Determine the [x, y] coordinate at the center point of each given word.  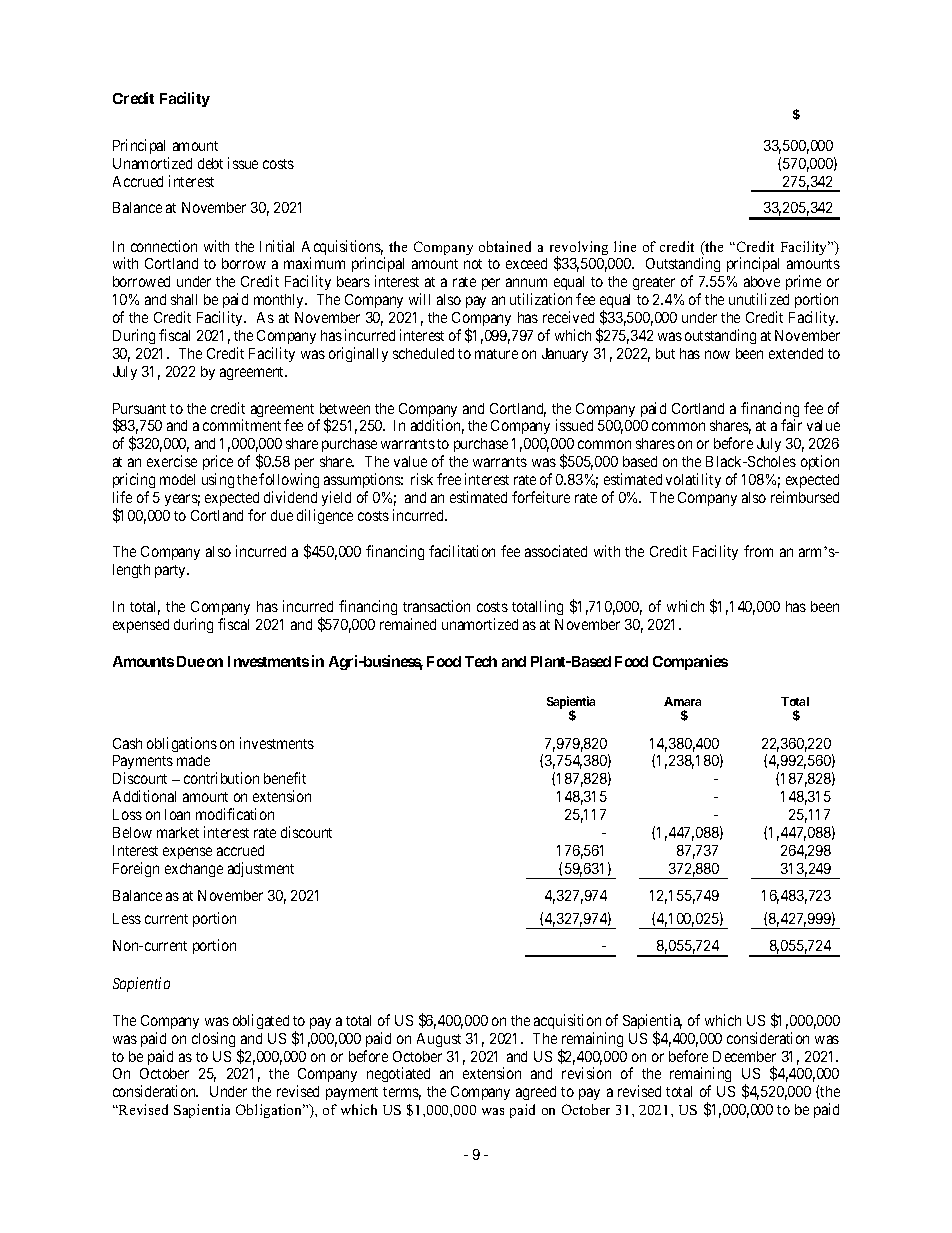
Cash [127, 743]
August [439, 1040]
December [744, 1056]
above [762, 281]
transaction [436, 606]
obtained [505, 246]
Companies [690, 662]
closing [213, 1039]
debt [210, 163]
